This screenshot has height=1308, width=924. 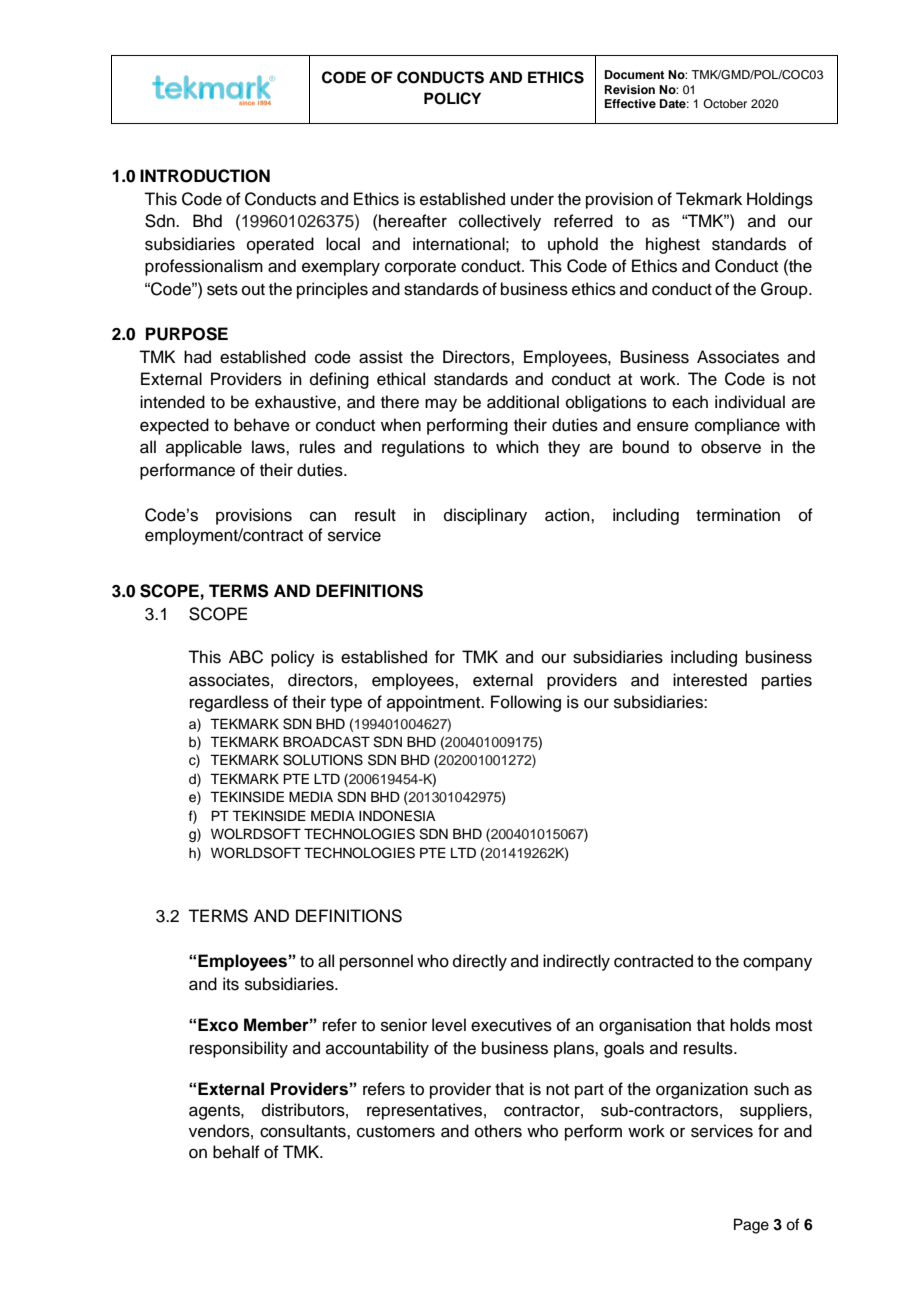 What do you see at coordinates (532, 199) in the screenshot?
I see `under` at bounding box center [532, 199].
